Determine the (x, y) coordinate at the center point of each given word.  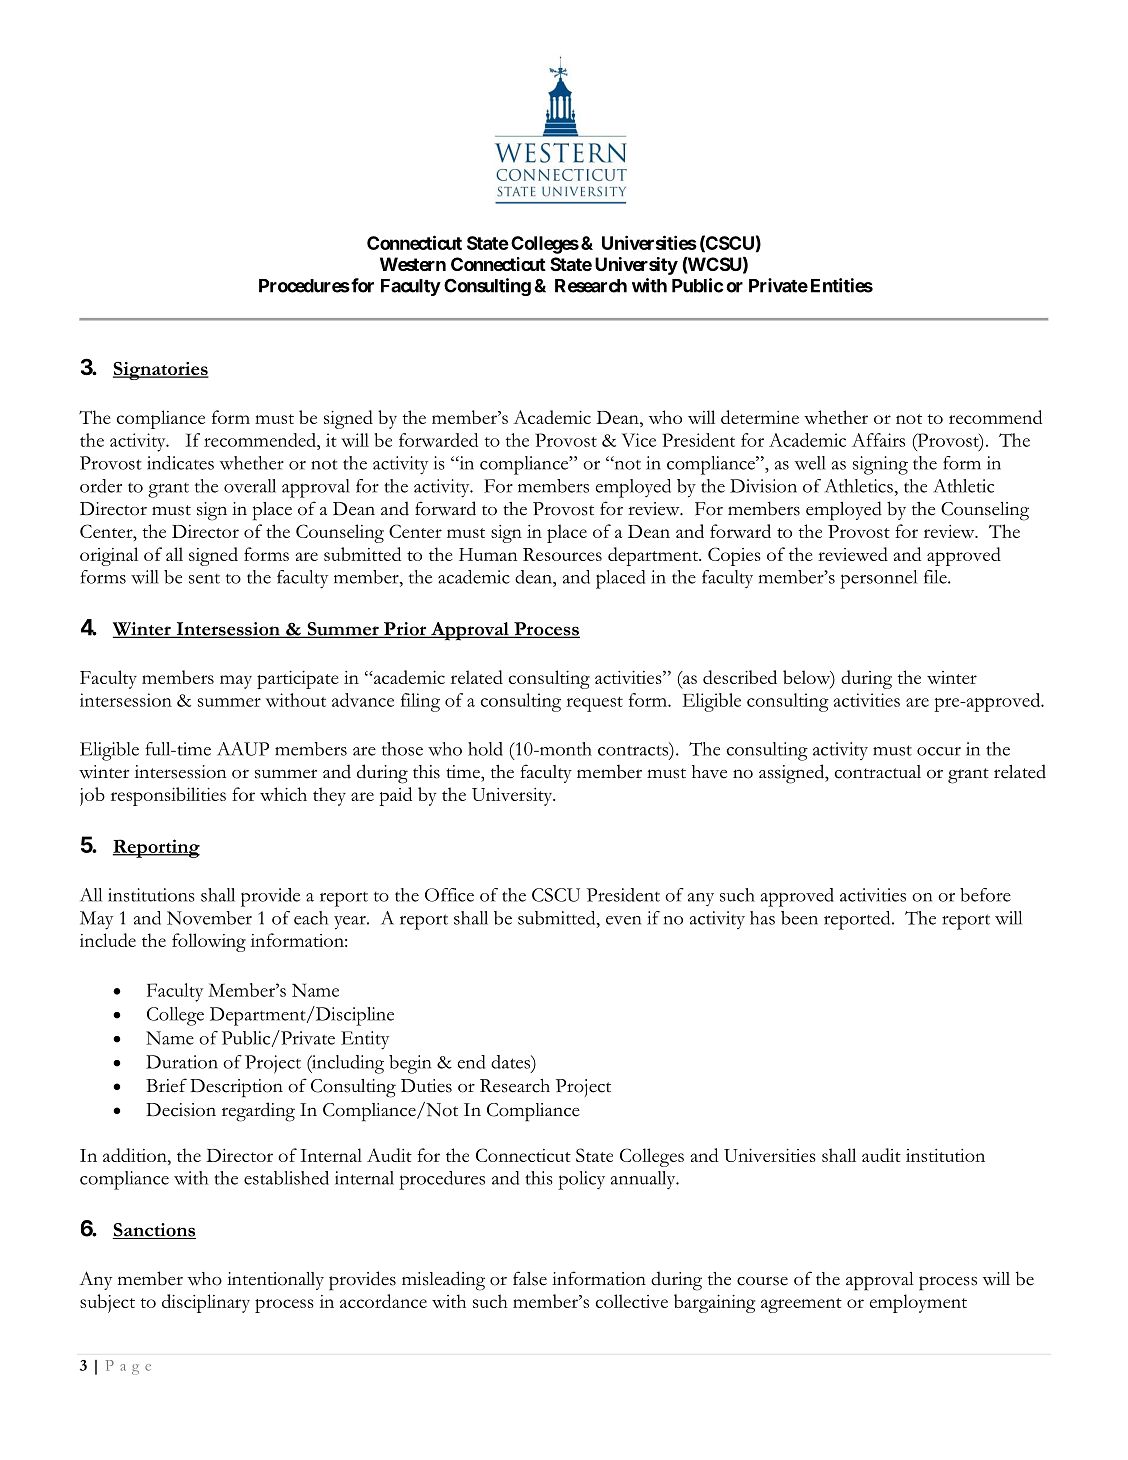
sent (204, 579)
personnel (878, 579)
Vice (639, 440)
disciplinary (206, 1303)
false (530, 1278)
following (209, 942)
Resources (562, 554)
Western (413, 264)
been (799, 918)
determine (760, 417)
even (623, 920)
